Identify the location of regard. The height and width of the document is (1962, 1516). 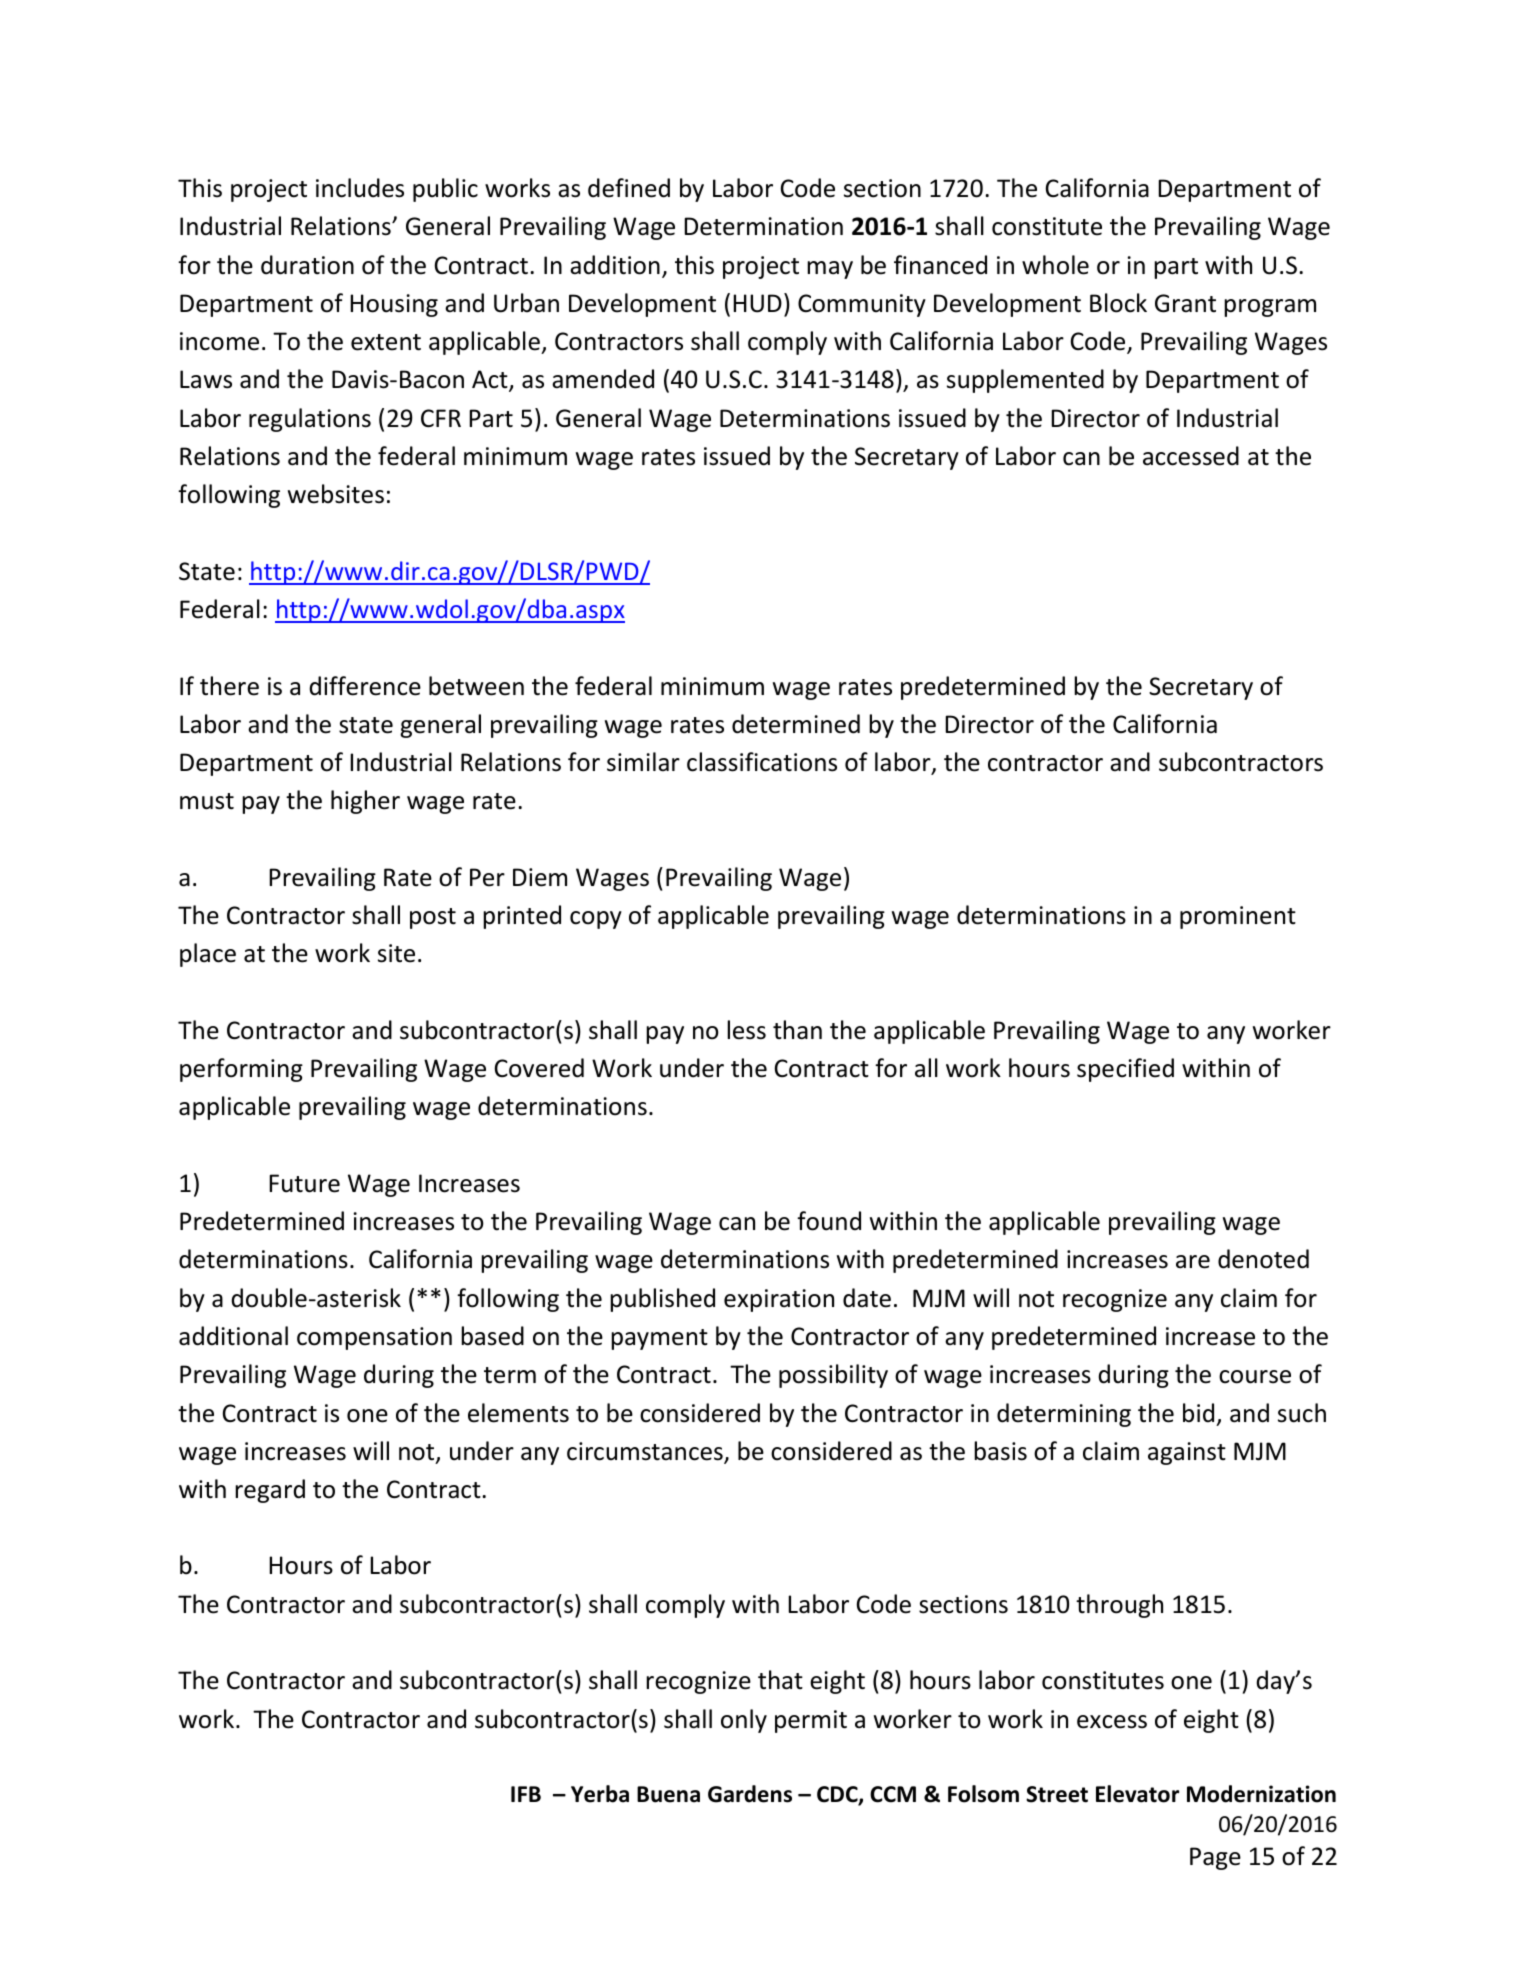
(270, 1491).
